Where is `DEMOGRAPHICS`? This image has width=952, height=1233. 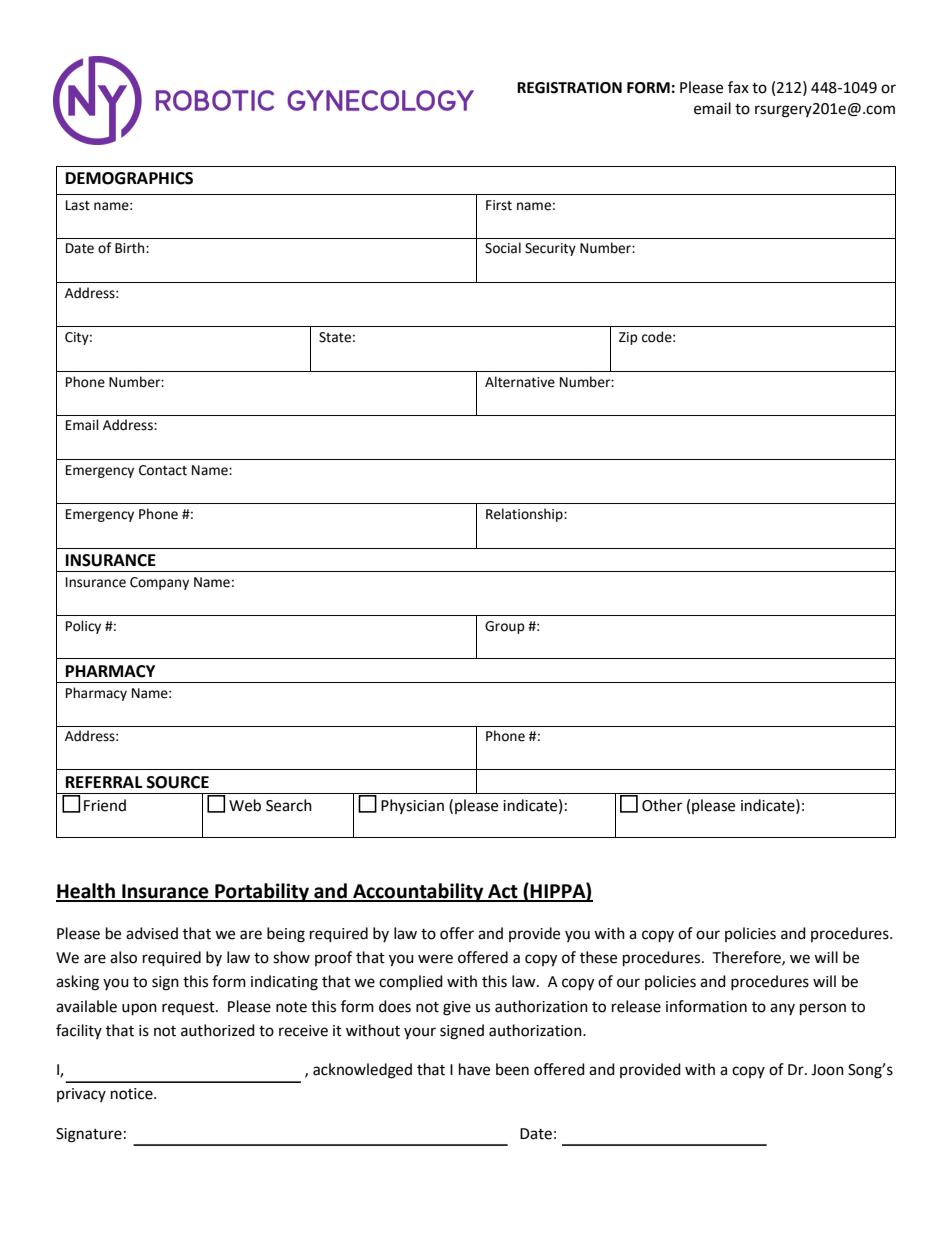
DEMOGRAPHICS is located at coordinates (129, 178).
